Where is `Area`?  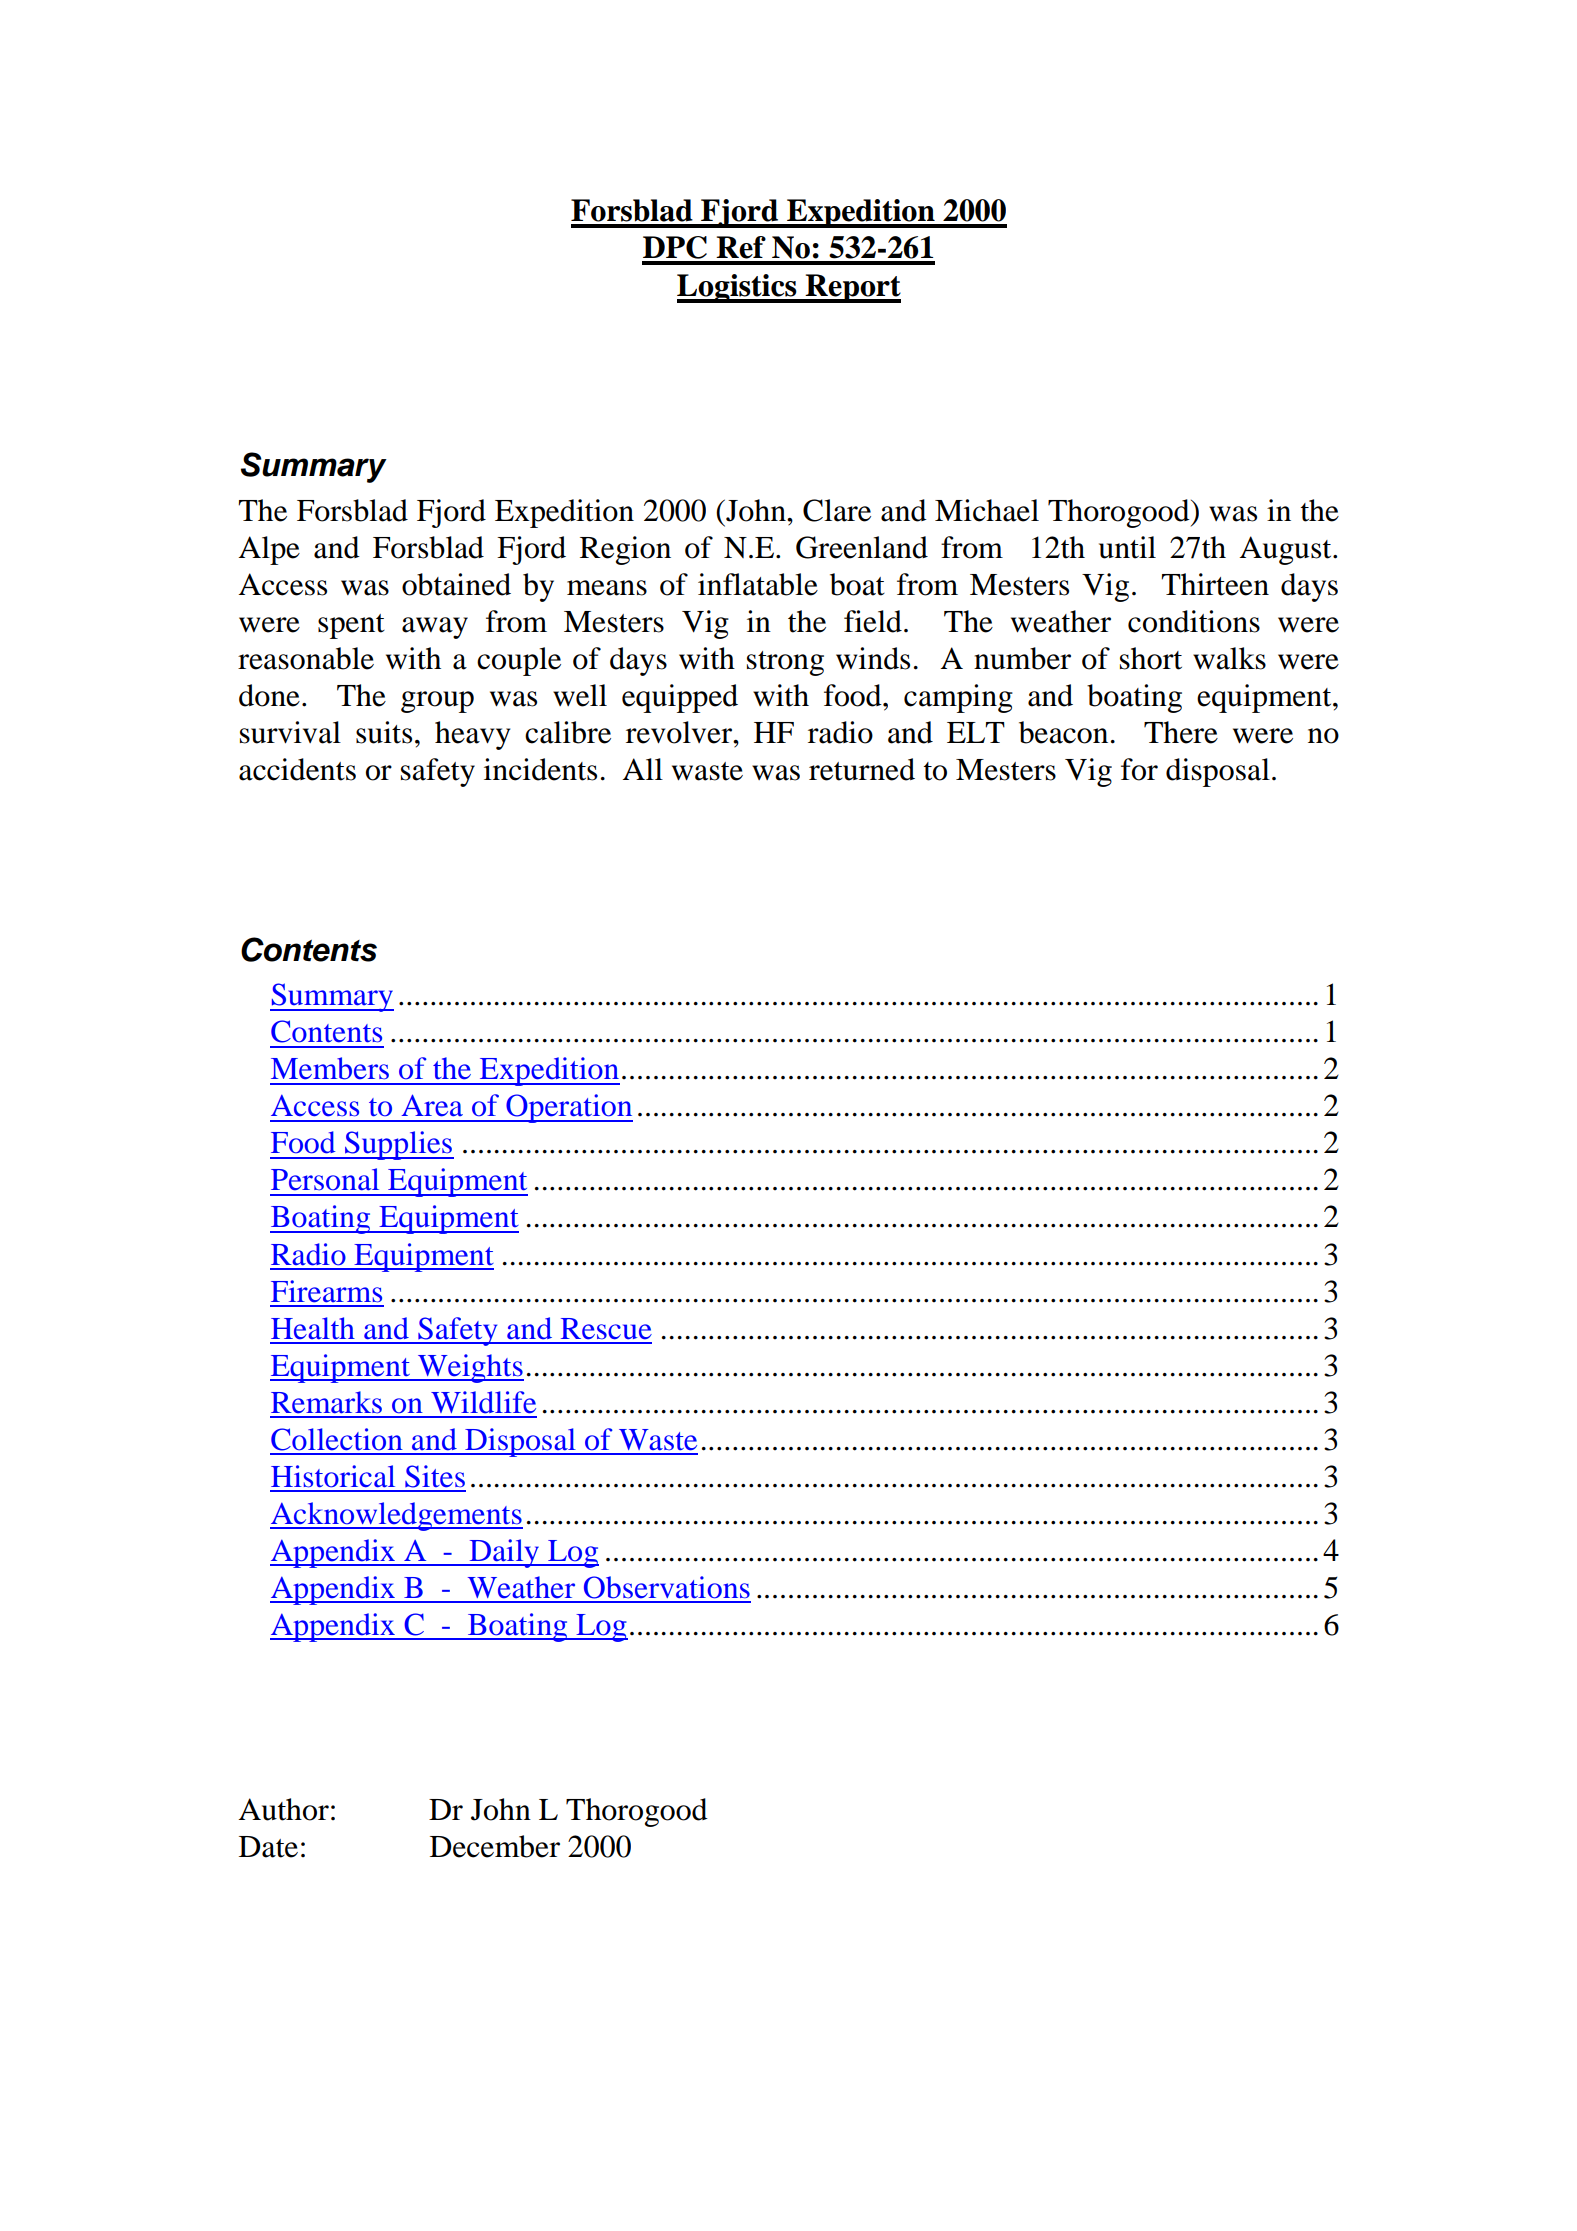 Area is located at coordinates (432, 1105).
